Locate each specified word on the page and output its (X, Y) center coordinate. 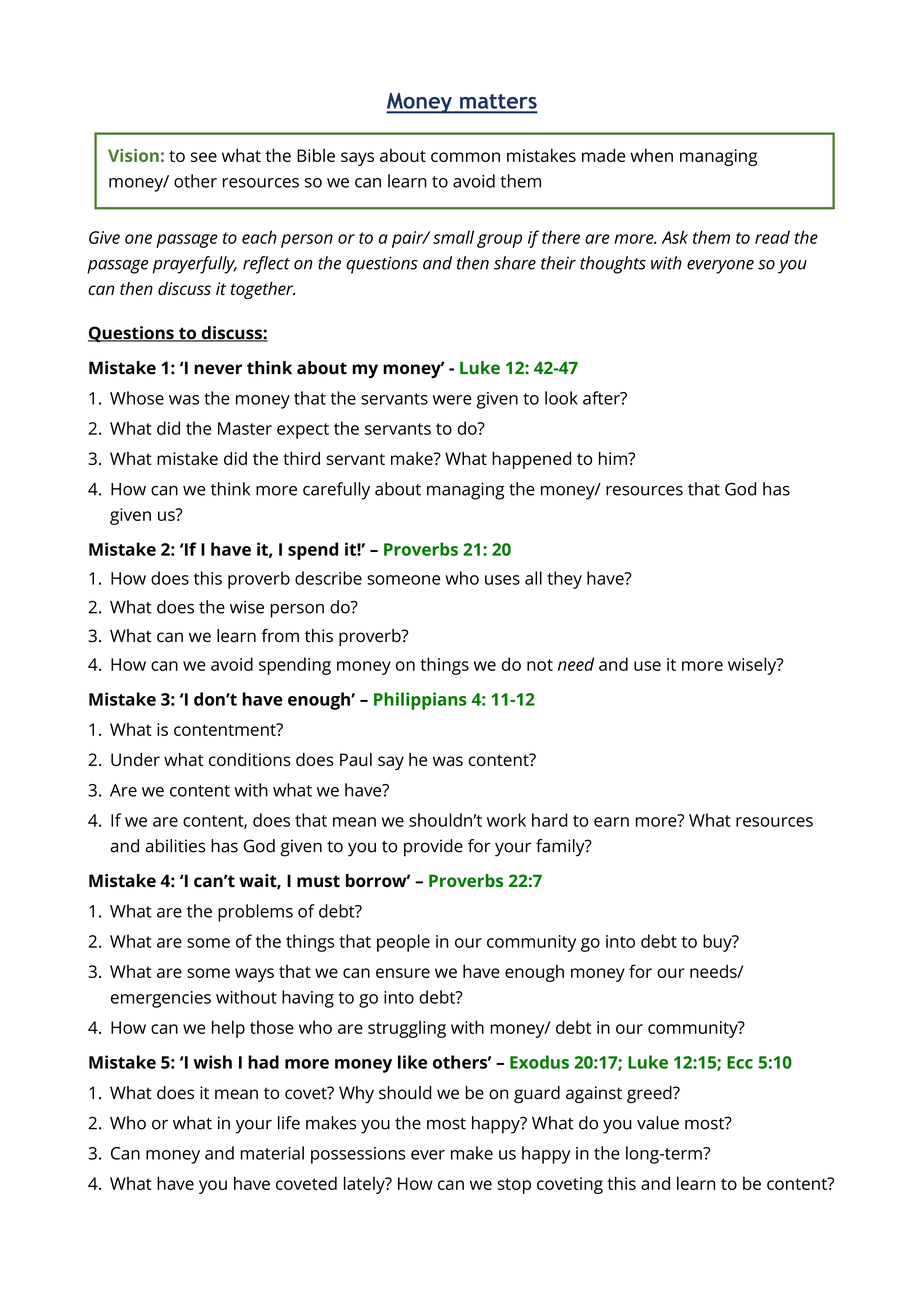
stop (514, 1186)
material (272, 1153)
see (204, 157)
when (651, 155)
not (540, 665)
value (658, 1123)
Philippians (420, 701)
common (465, 157)
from (280, 636)
